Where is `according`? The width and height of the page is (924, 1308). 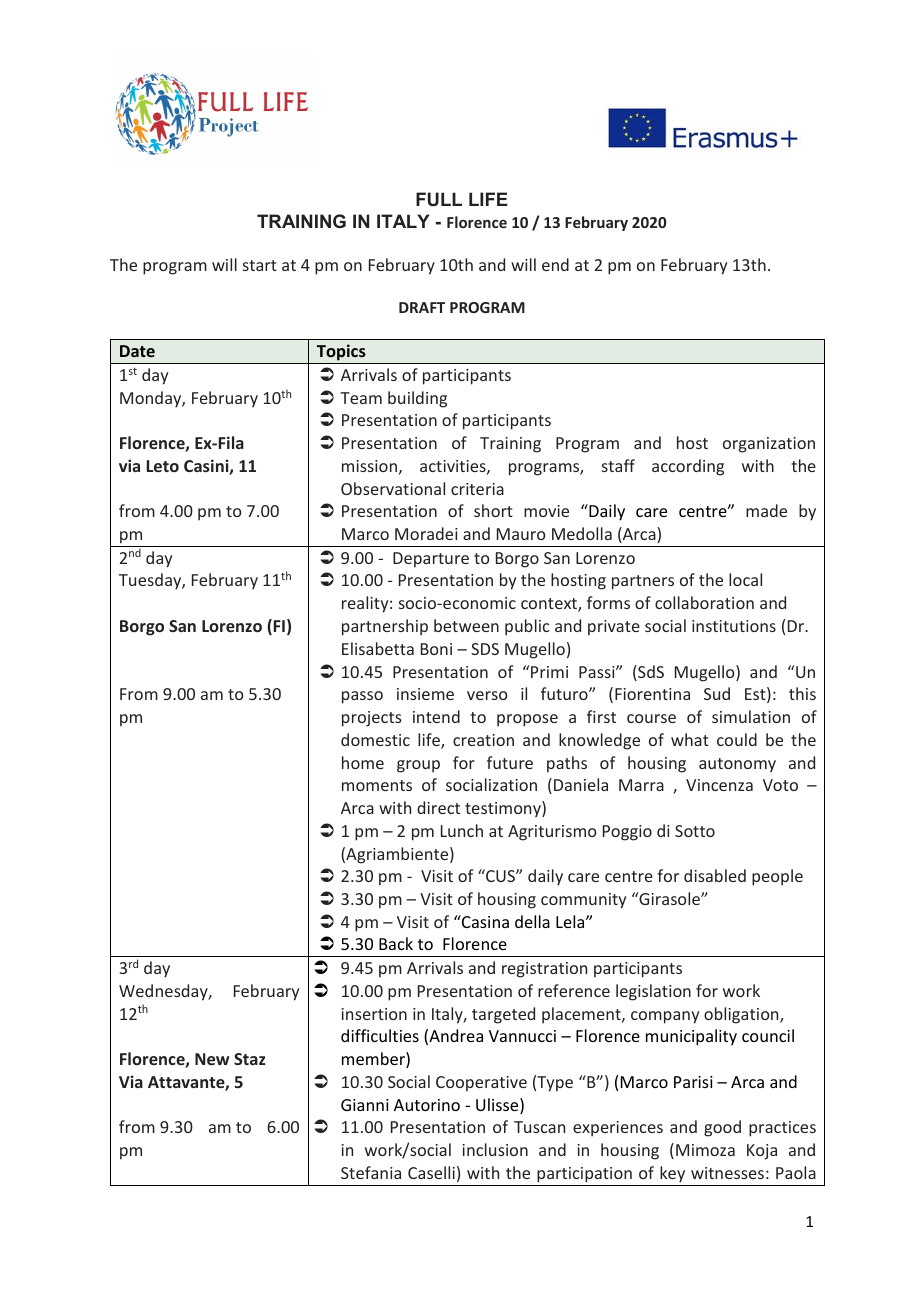
according is located at coordinates (688, 467).
